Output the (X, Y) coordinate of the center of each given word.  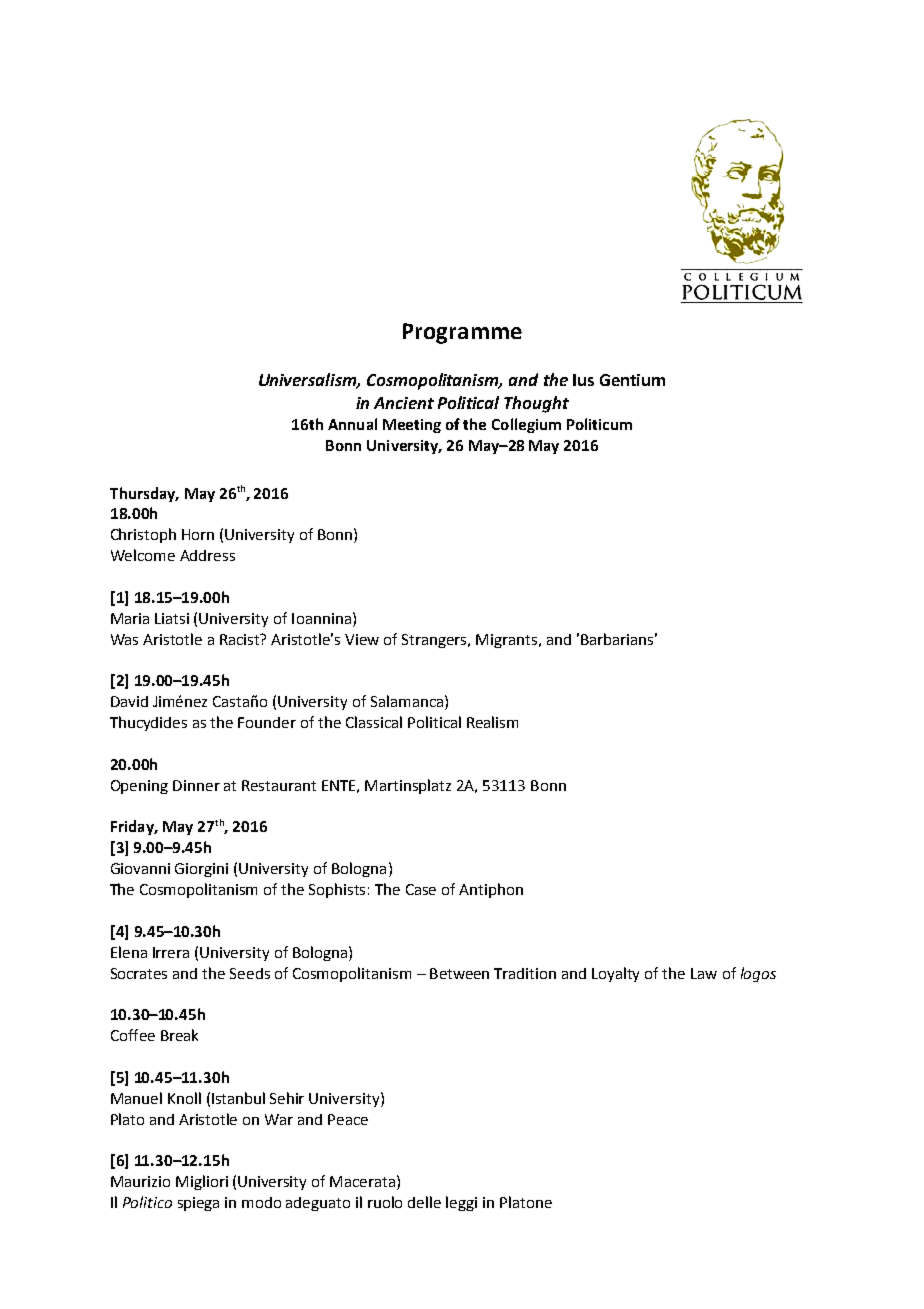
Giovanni (140, 868)
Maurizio (140, 1181)
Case (421, 889)
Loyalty (615, 974)
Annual (352, 424)
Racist (241, 639)
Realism (492, 722)
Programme (462, 333)
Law (704, 973)
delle (424, 1202)
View (362, 639)
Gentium (632, 380)
